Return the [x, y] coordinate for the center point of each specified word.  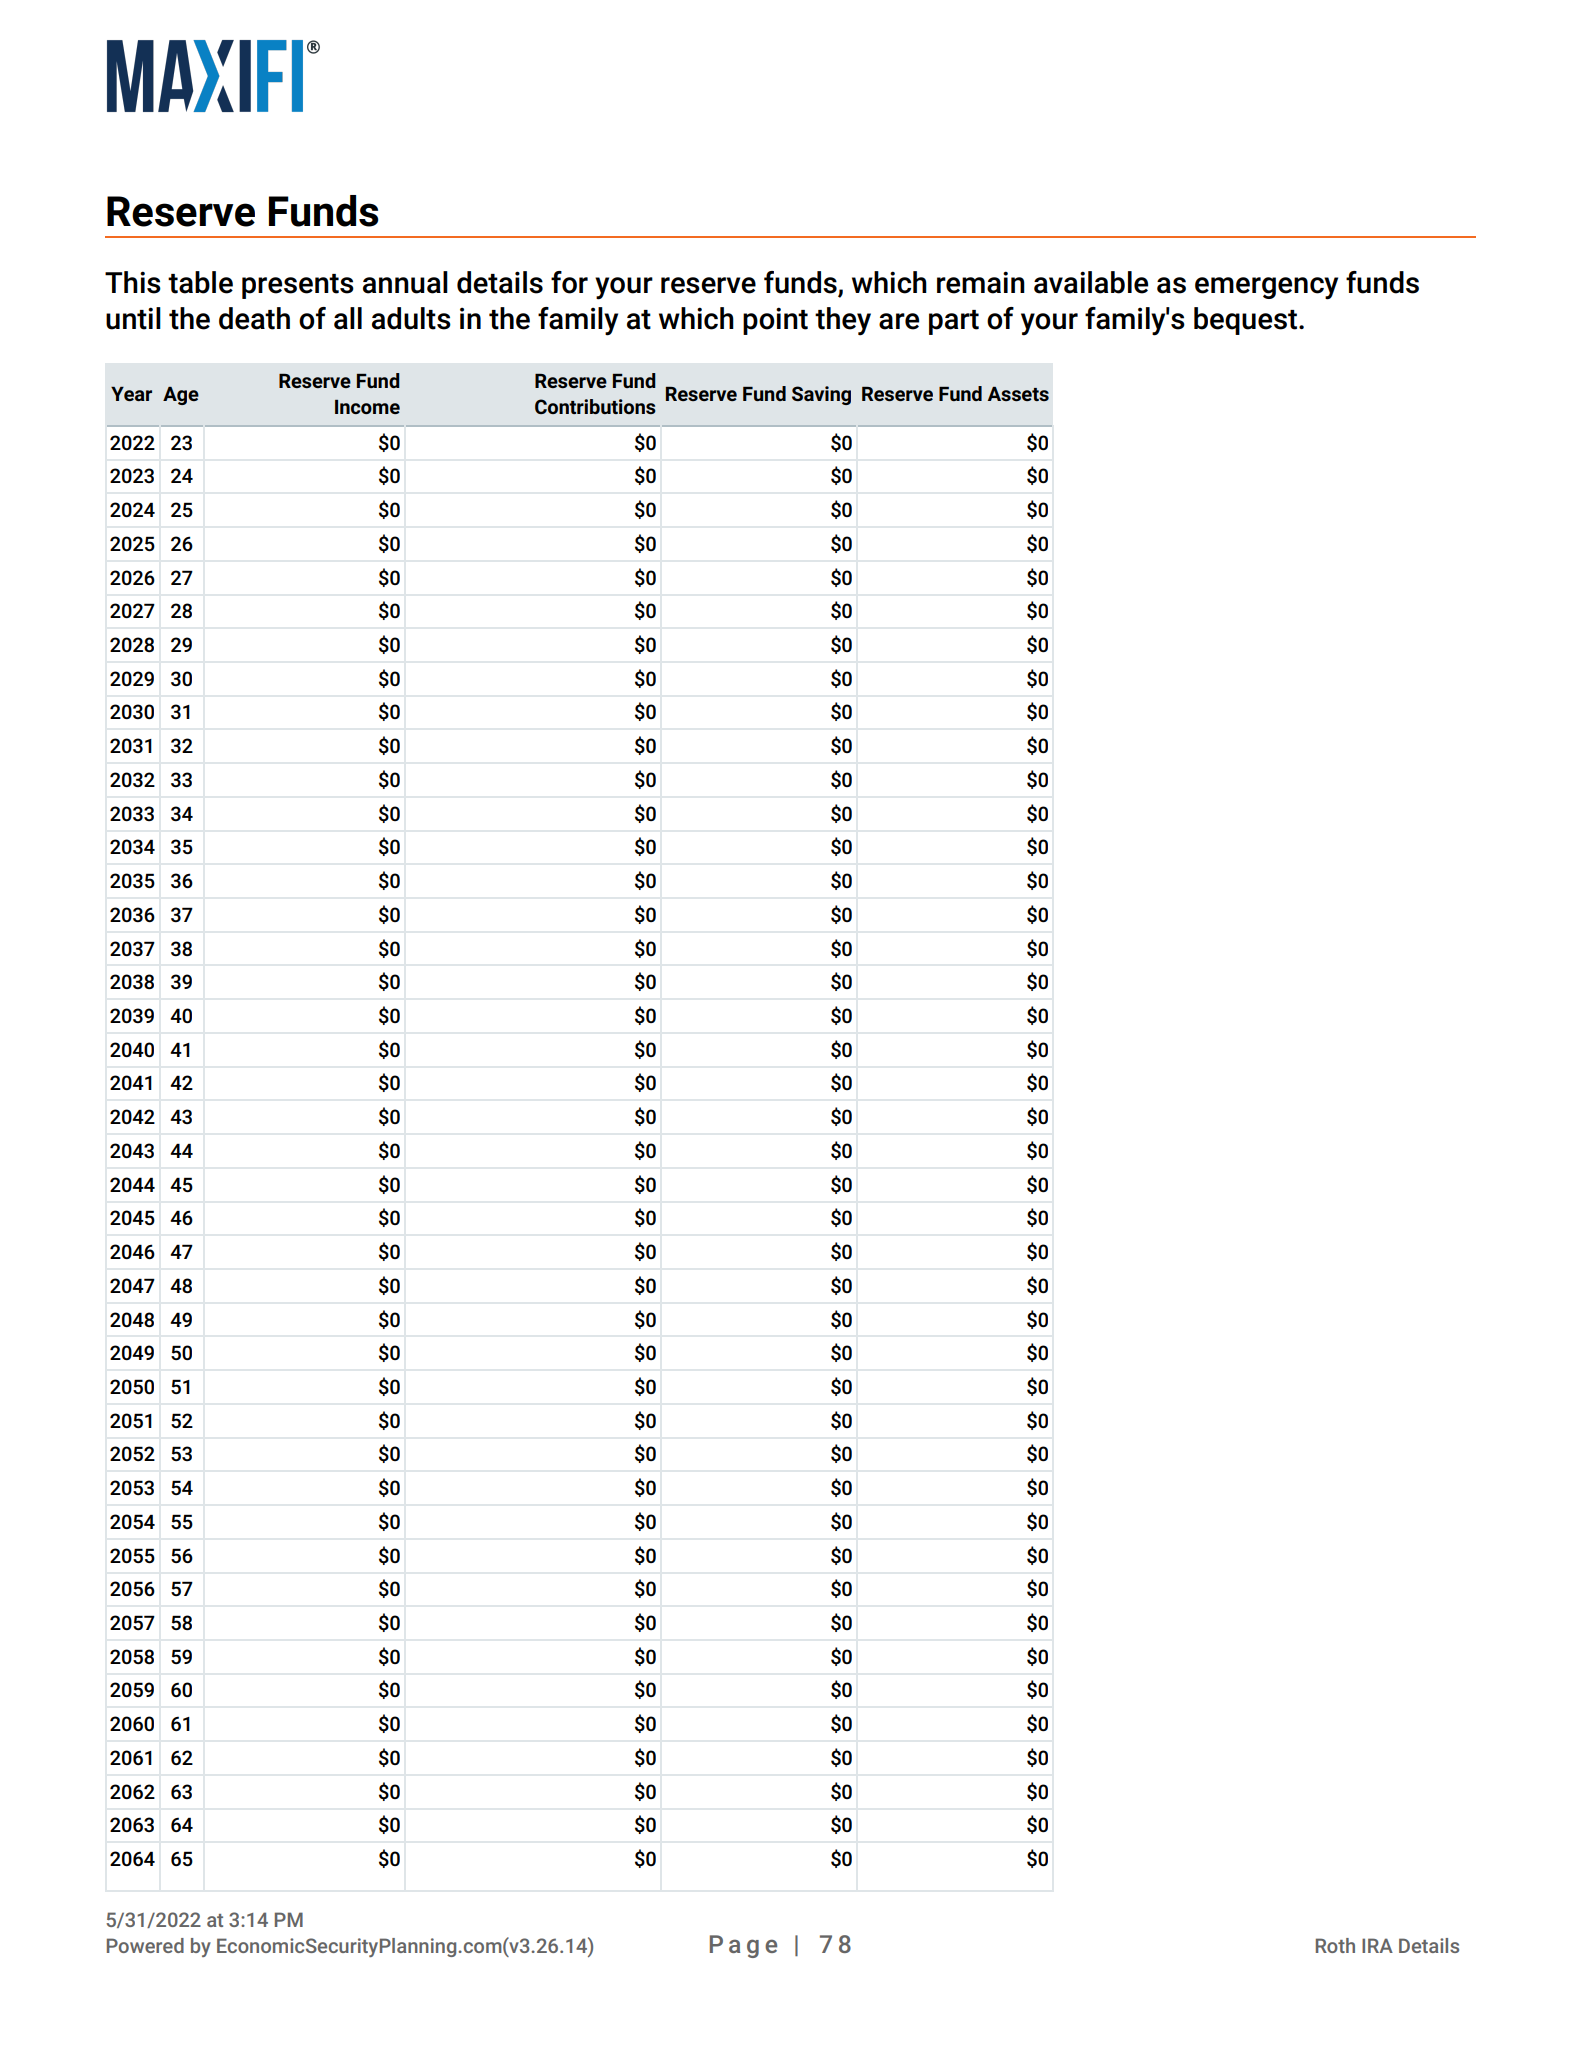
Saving [821, 395]
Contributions [595, 406]
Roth [1335, 1945]
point [775, 321]
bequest [1245, 321]
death [254, 318]
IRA [1377, 1945]
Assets [1018, 394]
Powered [145, 1945]
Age [181, 396]
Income [367, 407]
